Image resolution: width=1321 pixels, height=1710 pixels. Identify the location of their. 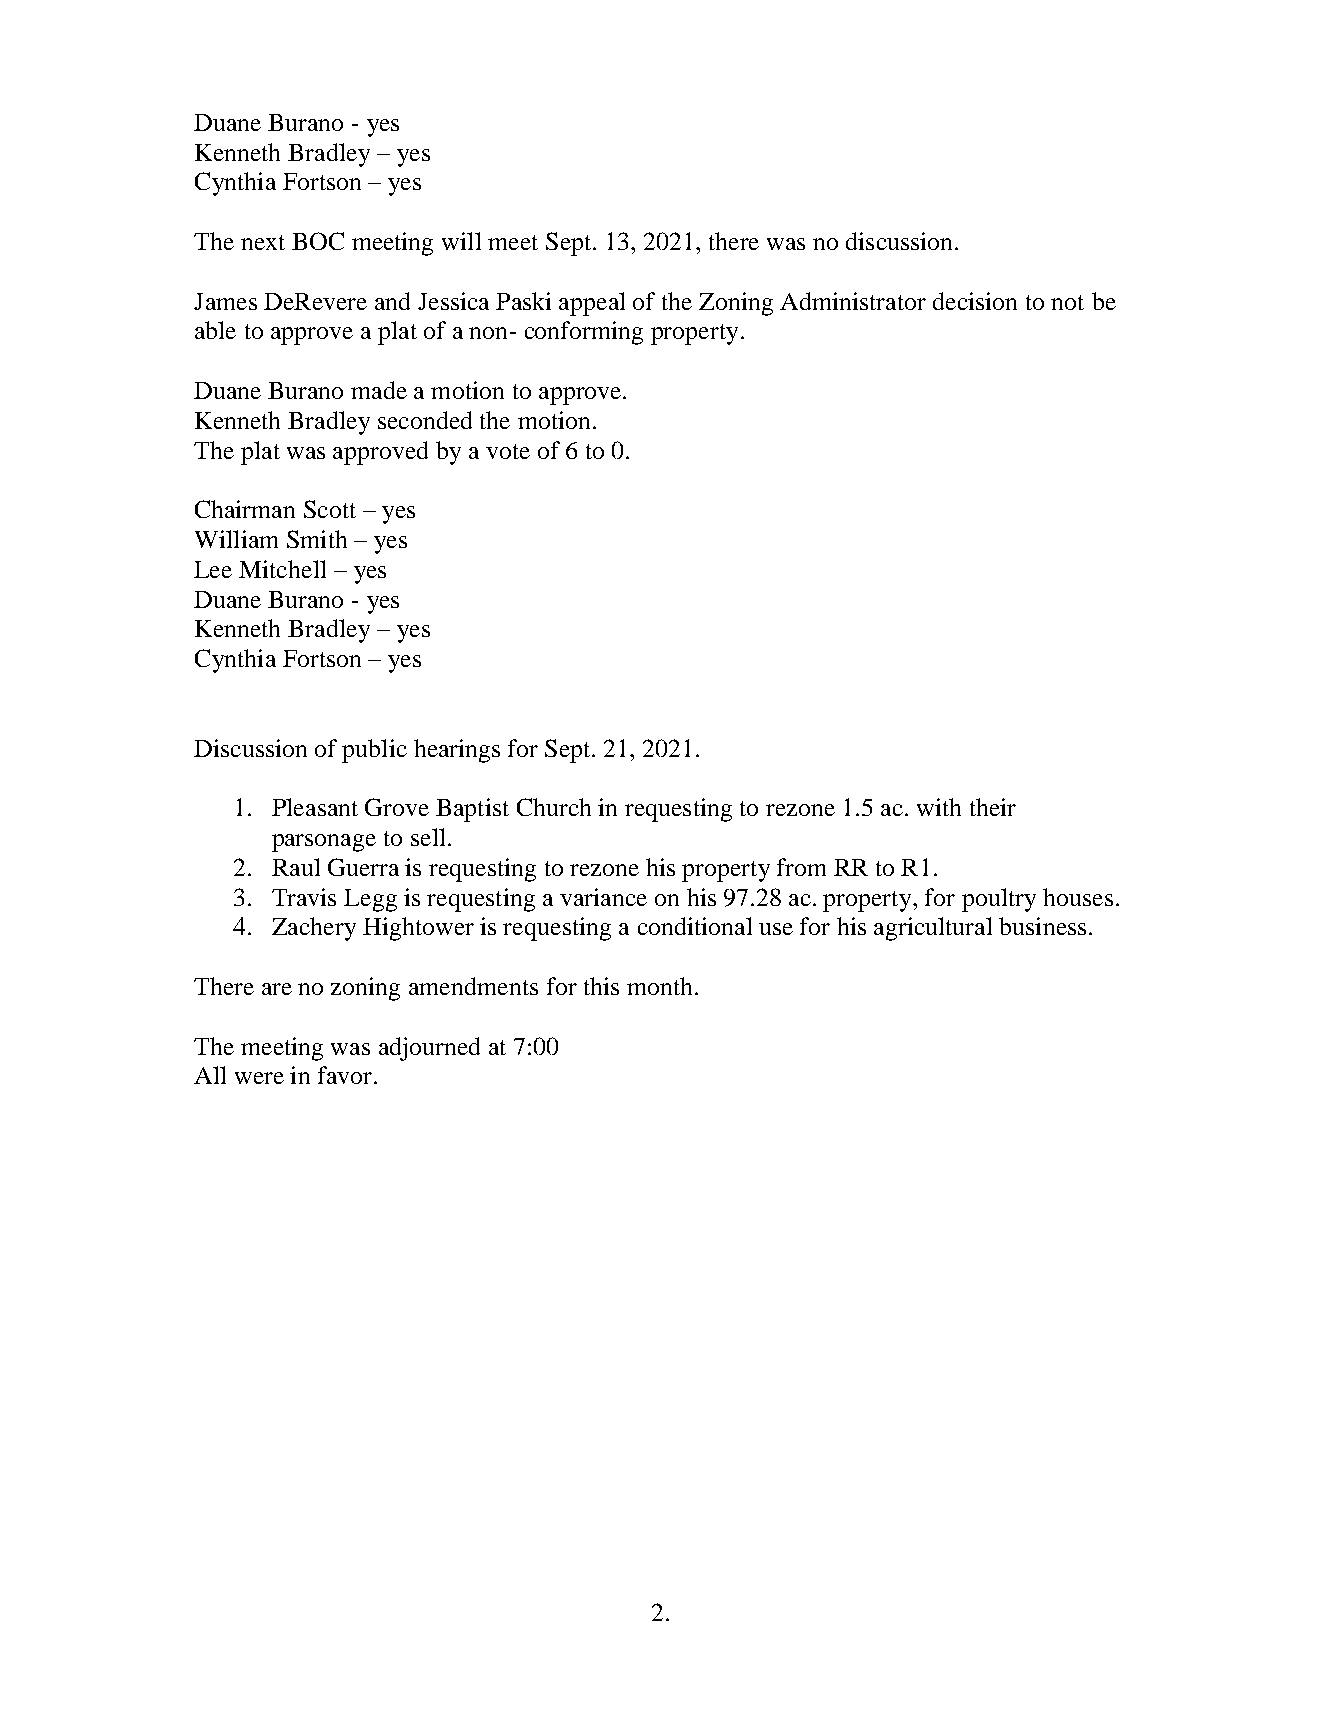
(993, 807).
